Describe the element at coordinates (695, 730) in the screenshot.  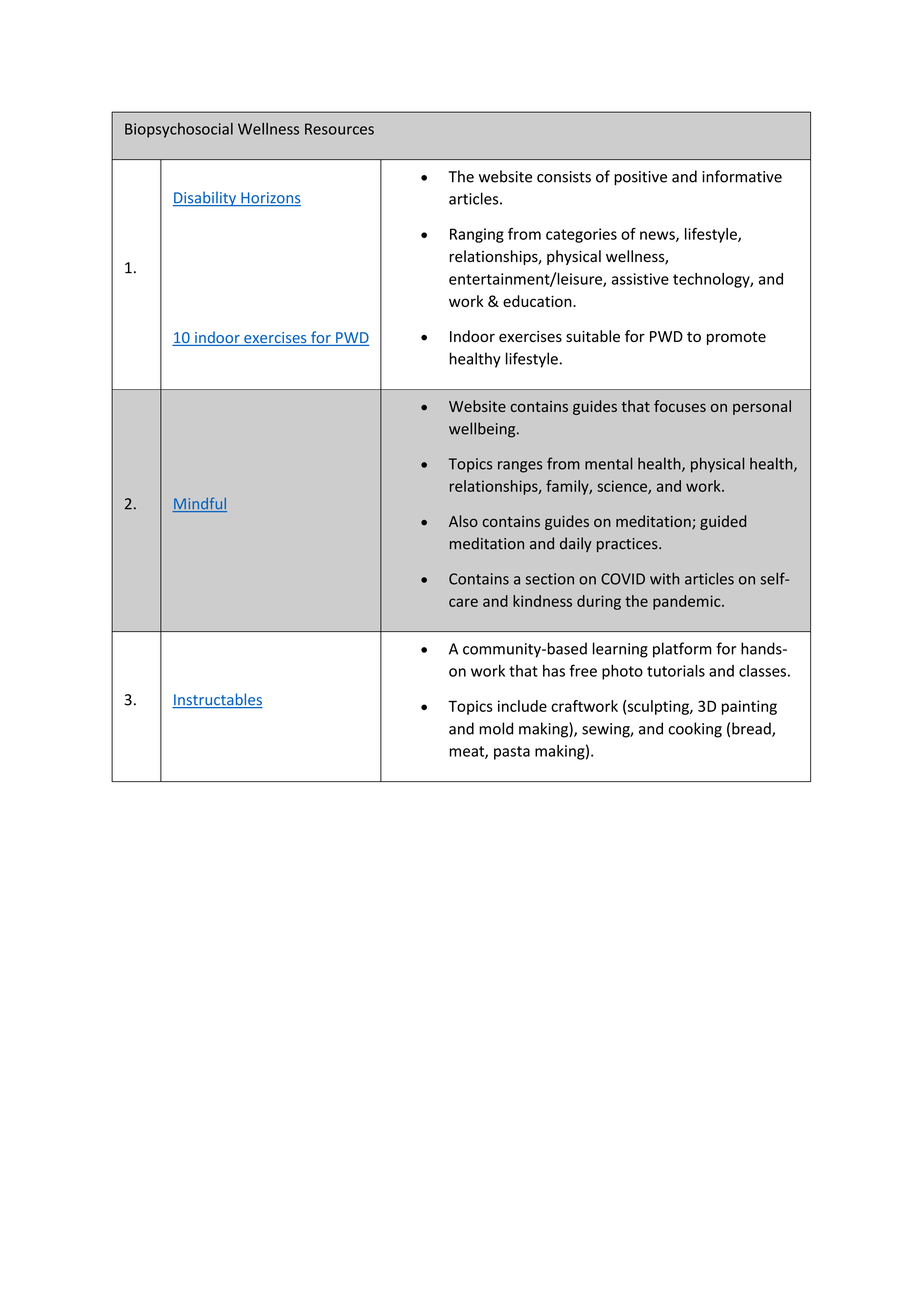
I see `cooking` at that location.
